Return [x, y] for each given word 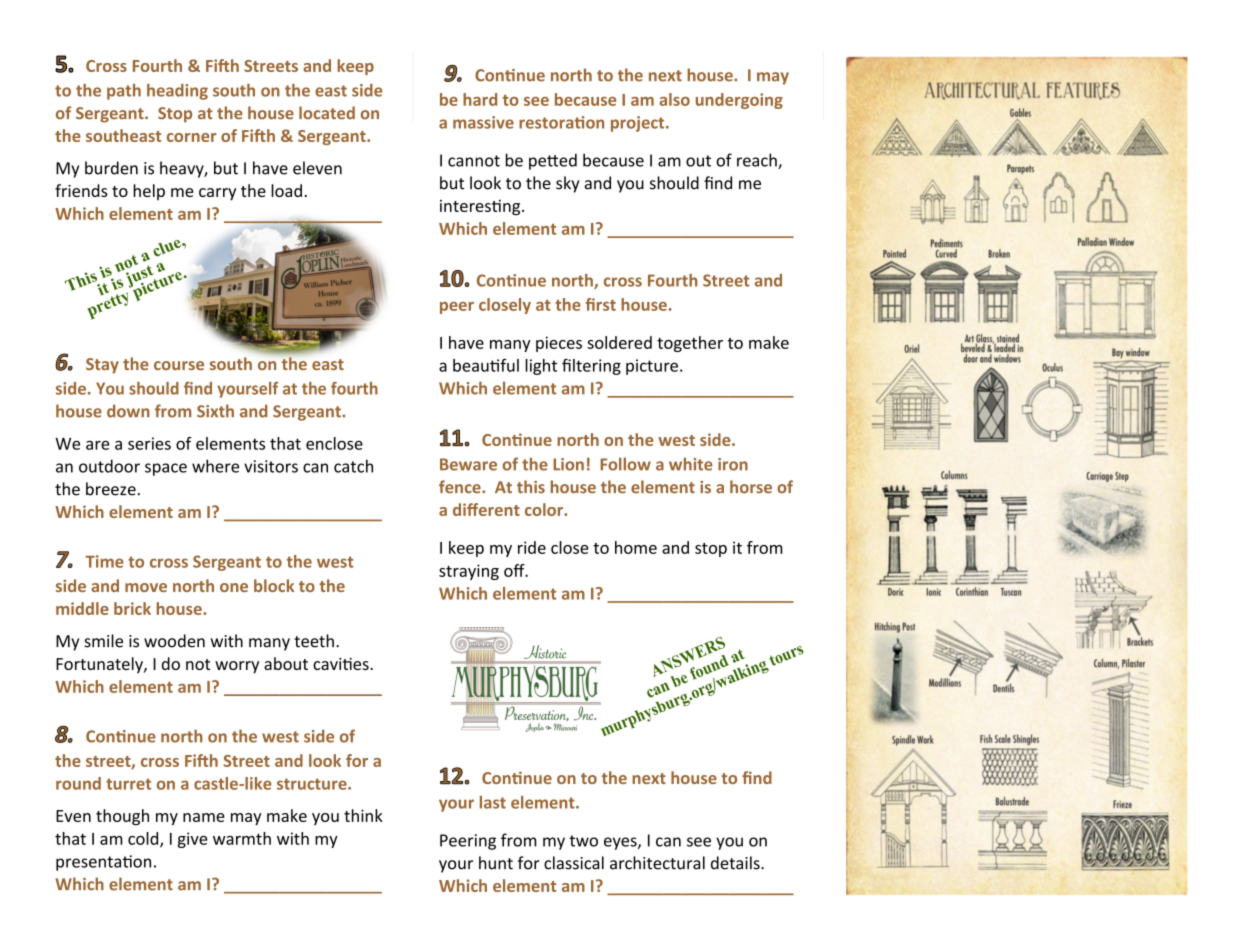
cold [144, 839]
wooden [174, 641]
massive [483, 122]
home [636, 547]
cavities [342, 664]
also [674, 99]
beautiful [486, 365]
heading [177, 92]
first [600, 304]
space [166, 469]
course [179, 365]
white [691, 464]
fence [461, 487]
